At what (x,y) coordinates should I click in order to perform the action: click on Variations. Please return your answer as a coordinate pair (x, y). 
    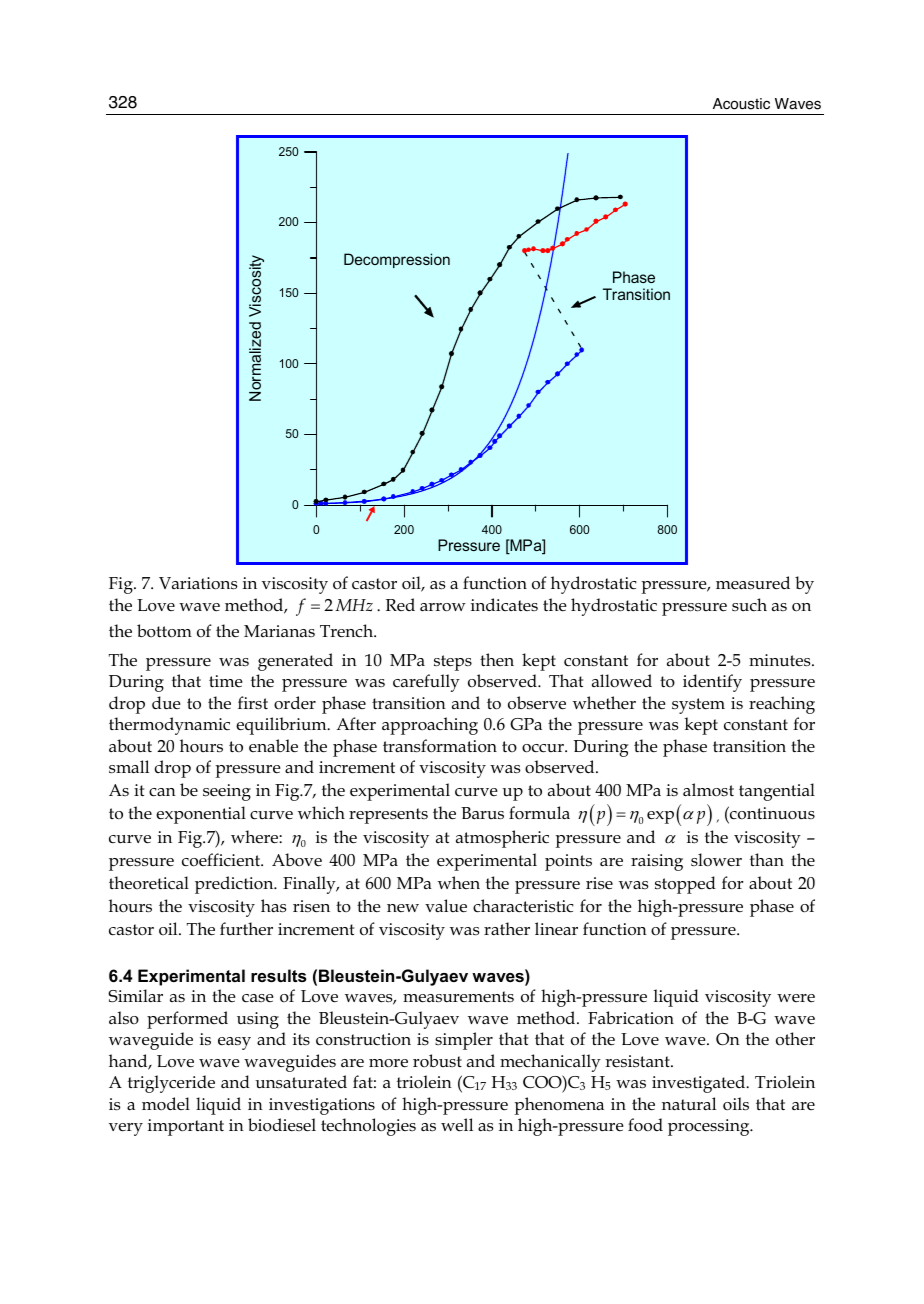
    Looking at the image, I should click on (198, 583).
